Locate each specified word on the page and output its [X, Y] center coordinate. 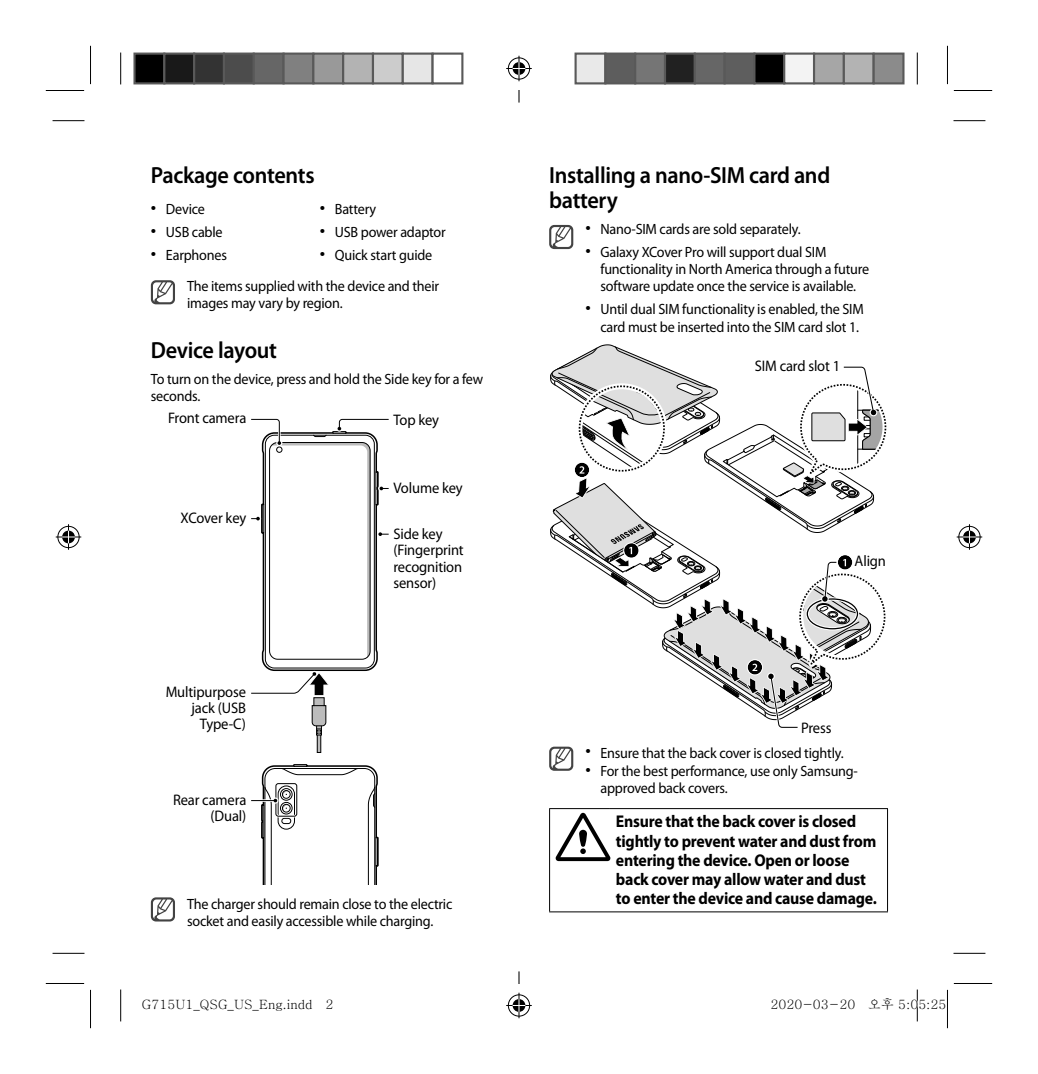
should [277, 903]
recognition [427, 568]
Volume [416, 487]
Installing [592, 177]
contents [273, 176]
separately [770, 230]
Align [869, 562]
